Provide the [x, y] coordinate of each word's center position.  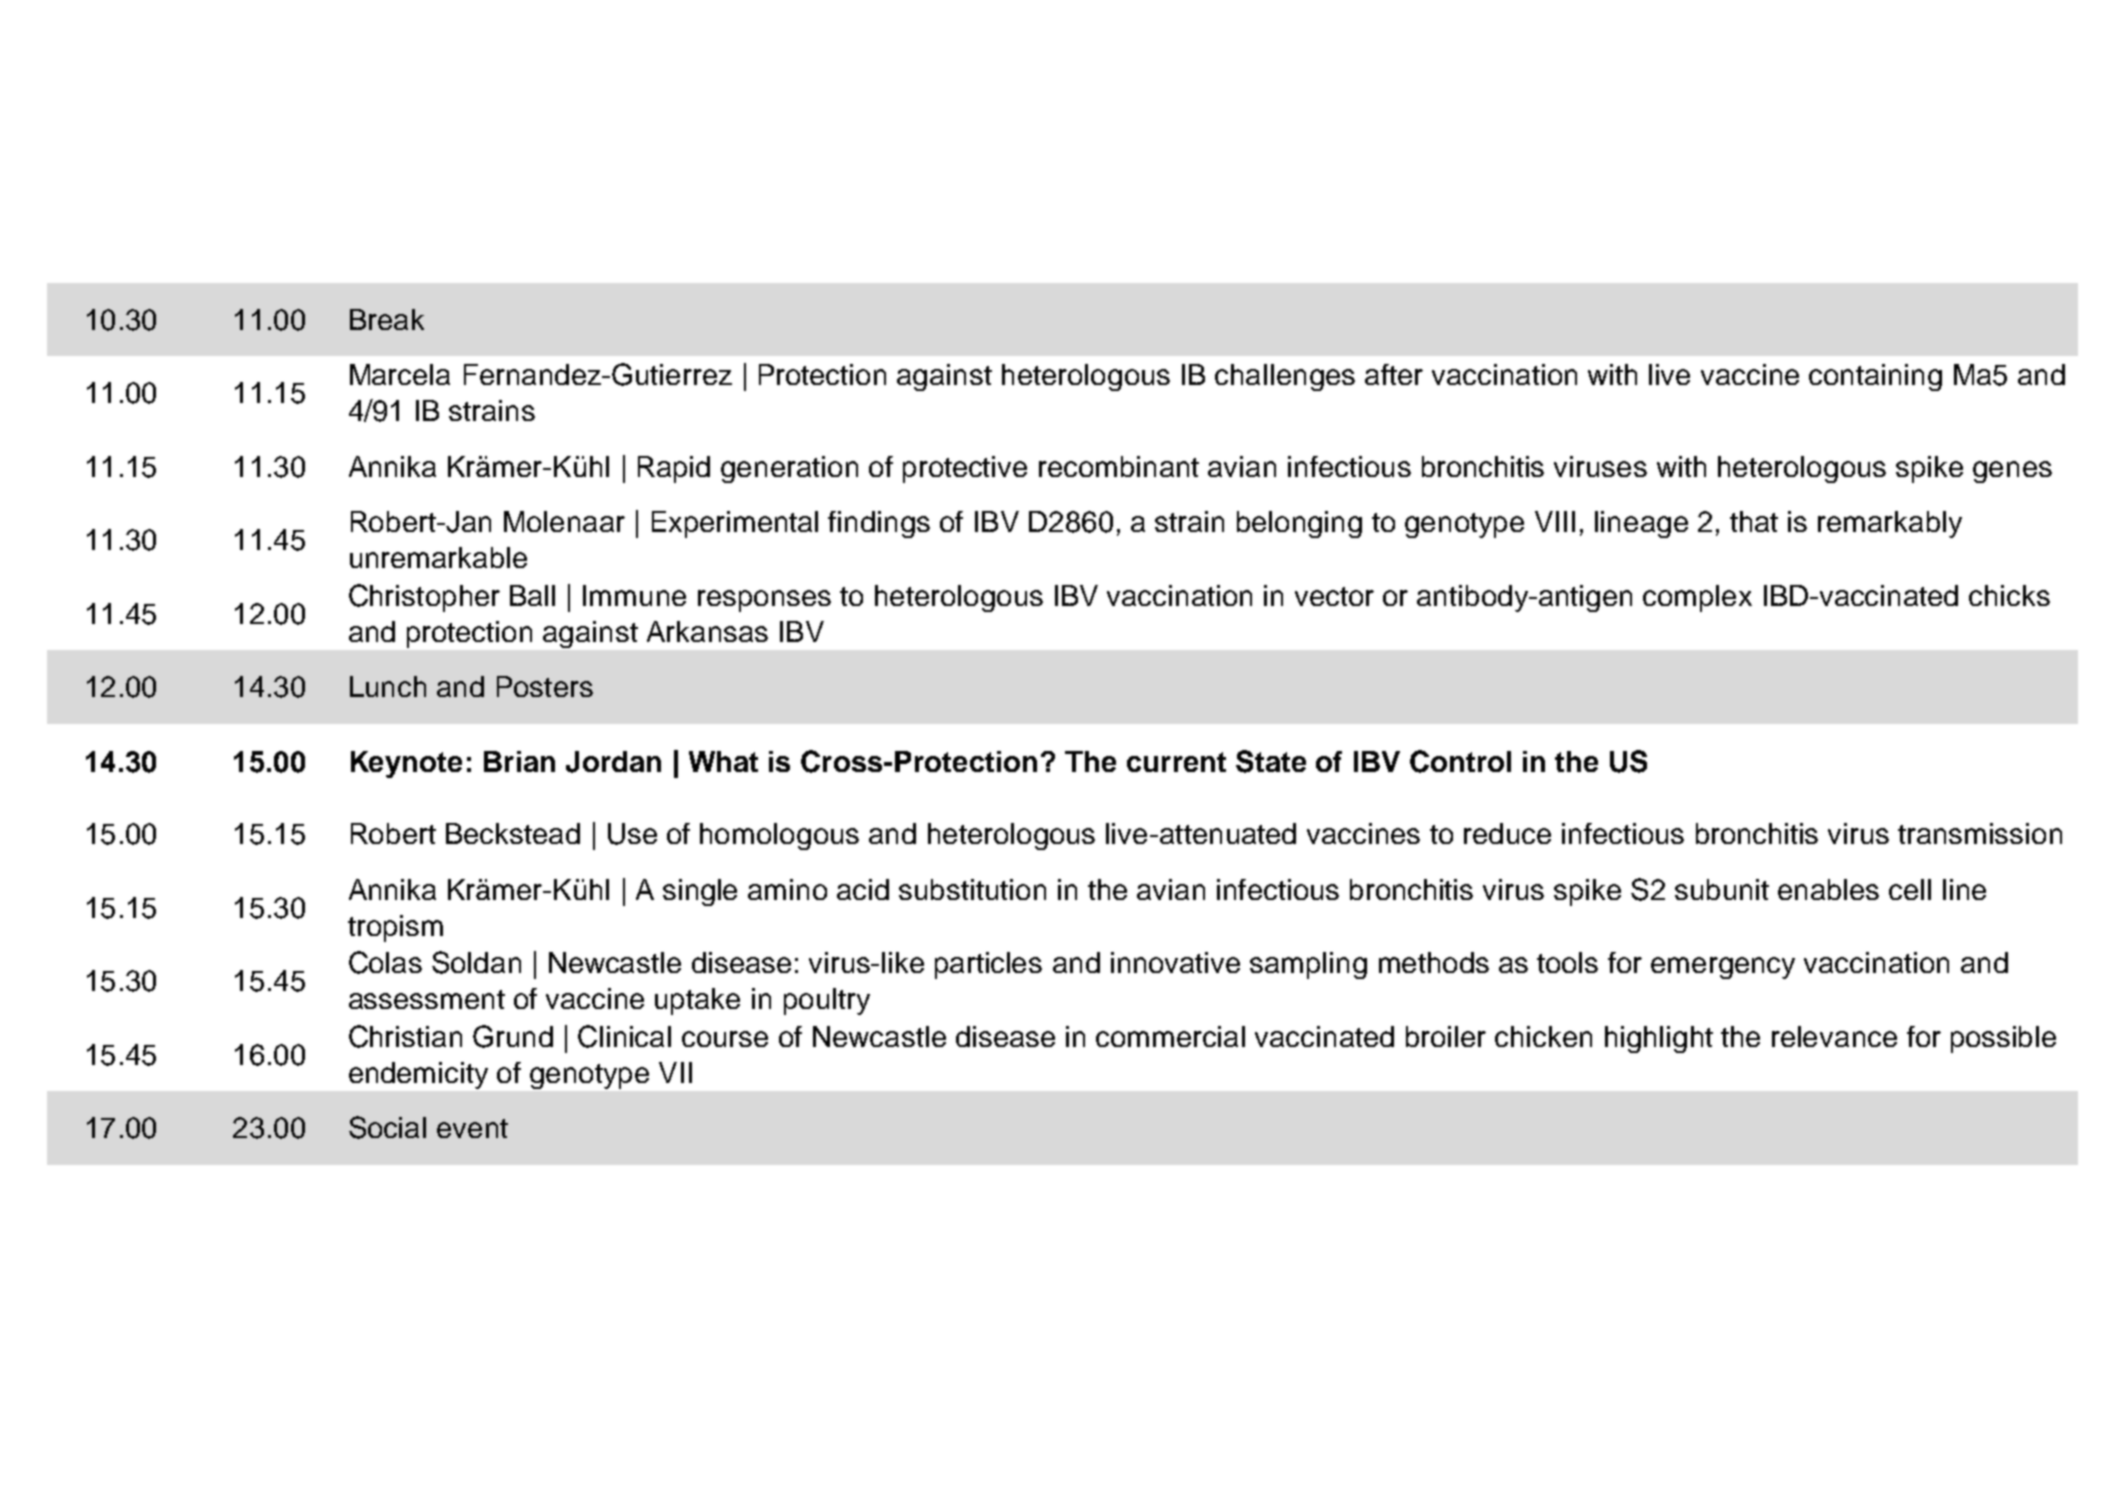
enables [1828, 889]
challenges [1285, 377]
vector [1334, 596]
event [472, 1128]
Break [387, 319]
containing [1875, 377]
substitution [972, 889]
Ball [532, 595]
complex [1697, 598]
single [700, 892]
